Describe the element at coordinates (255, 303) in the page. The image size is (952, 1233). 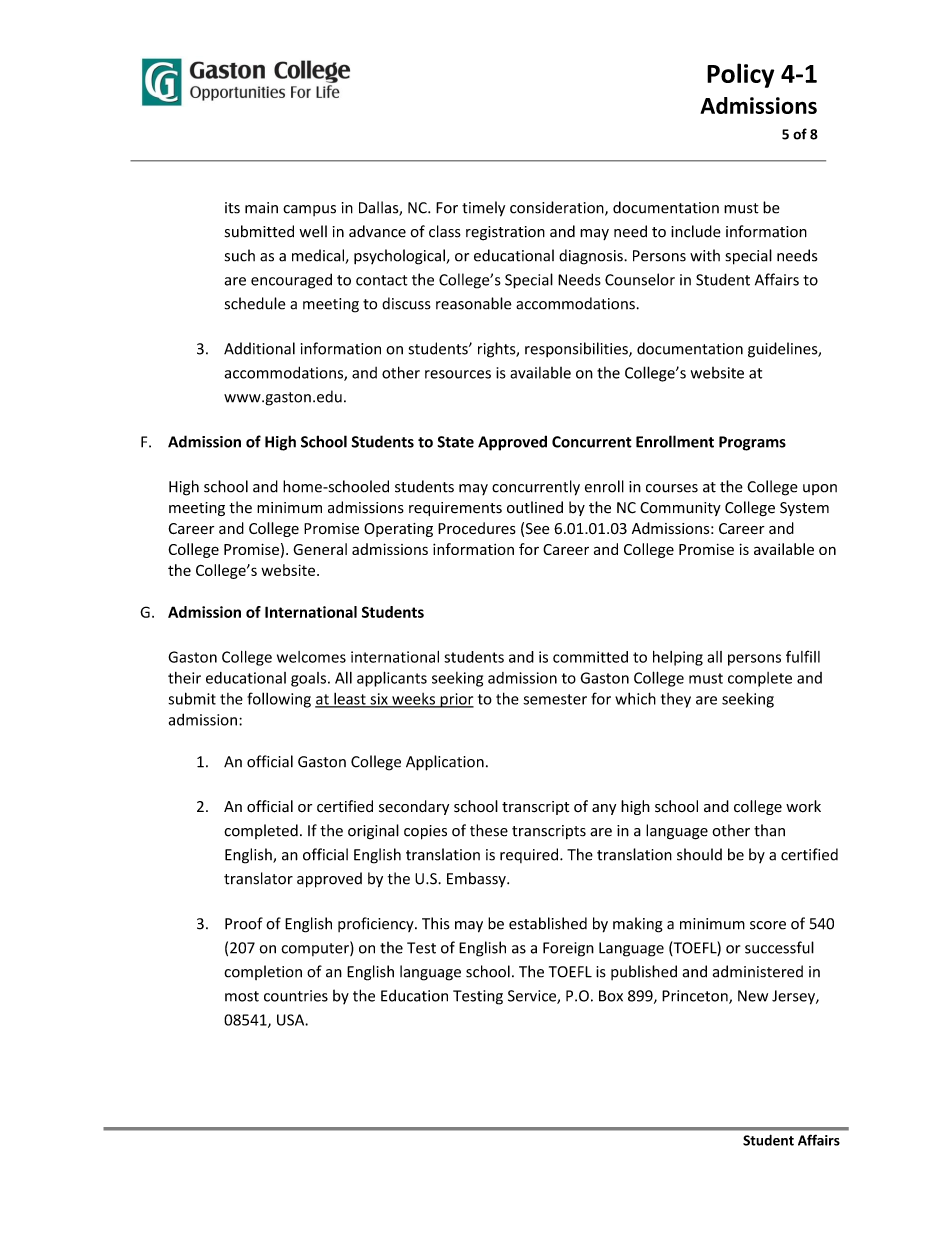
I see `schedule` at that location.
